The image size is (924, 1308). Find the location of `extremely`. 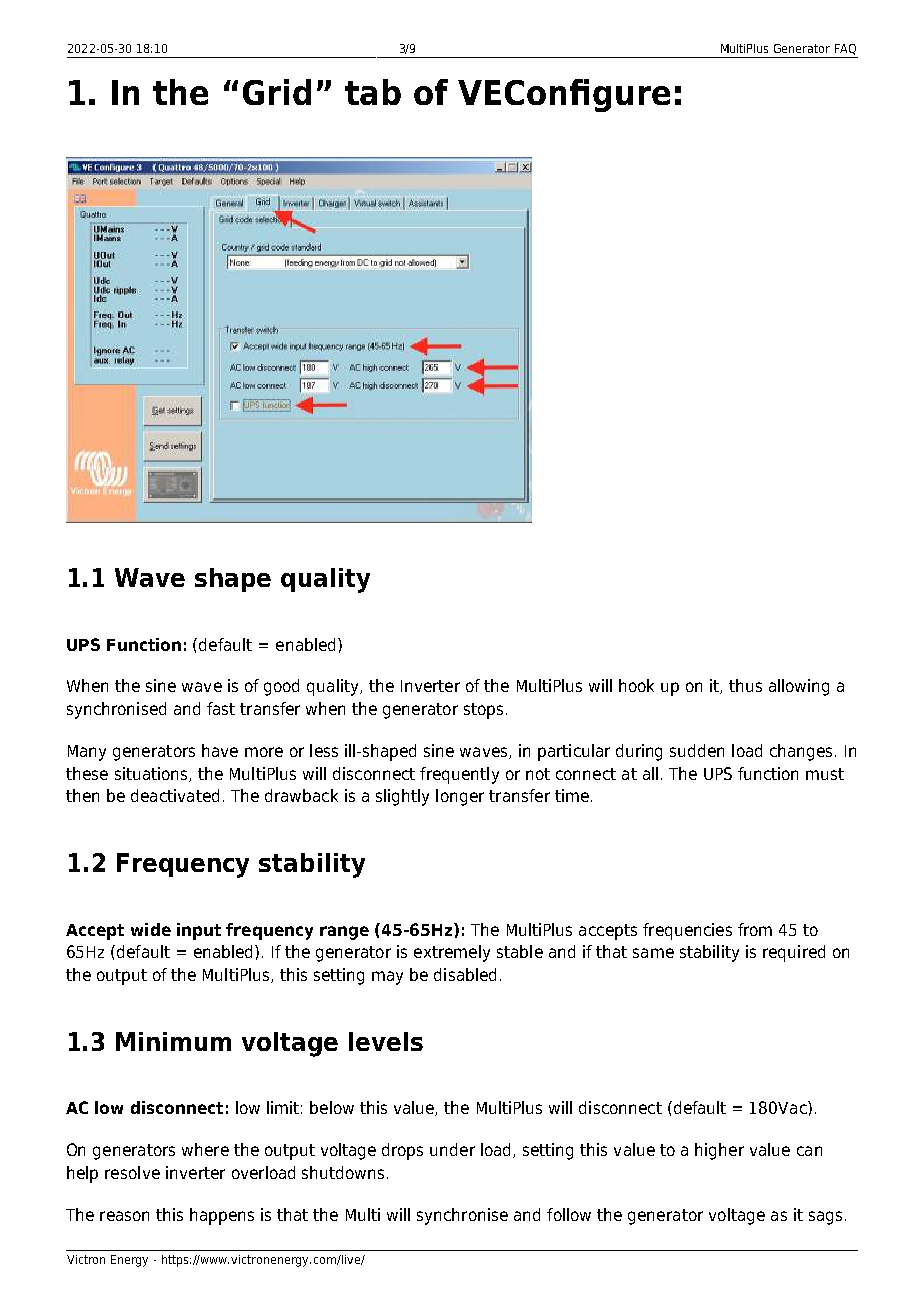

extremely is located at coordinates (452, 953).
